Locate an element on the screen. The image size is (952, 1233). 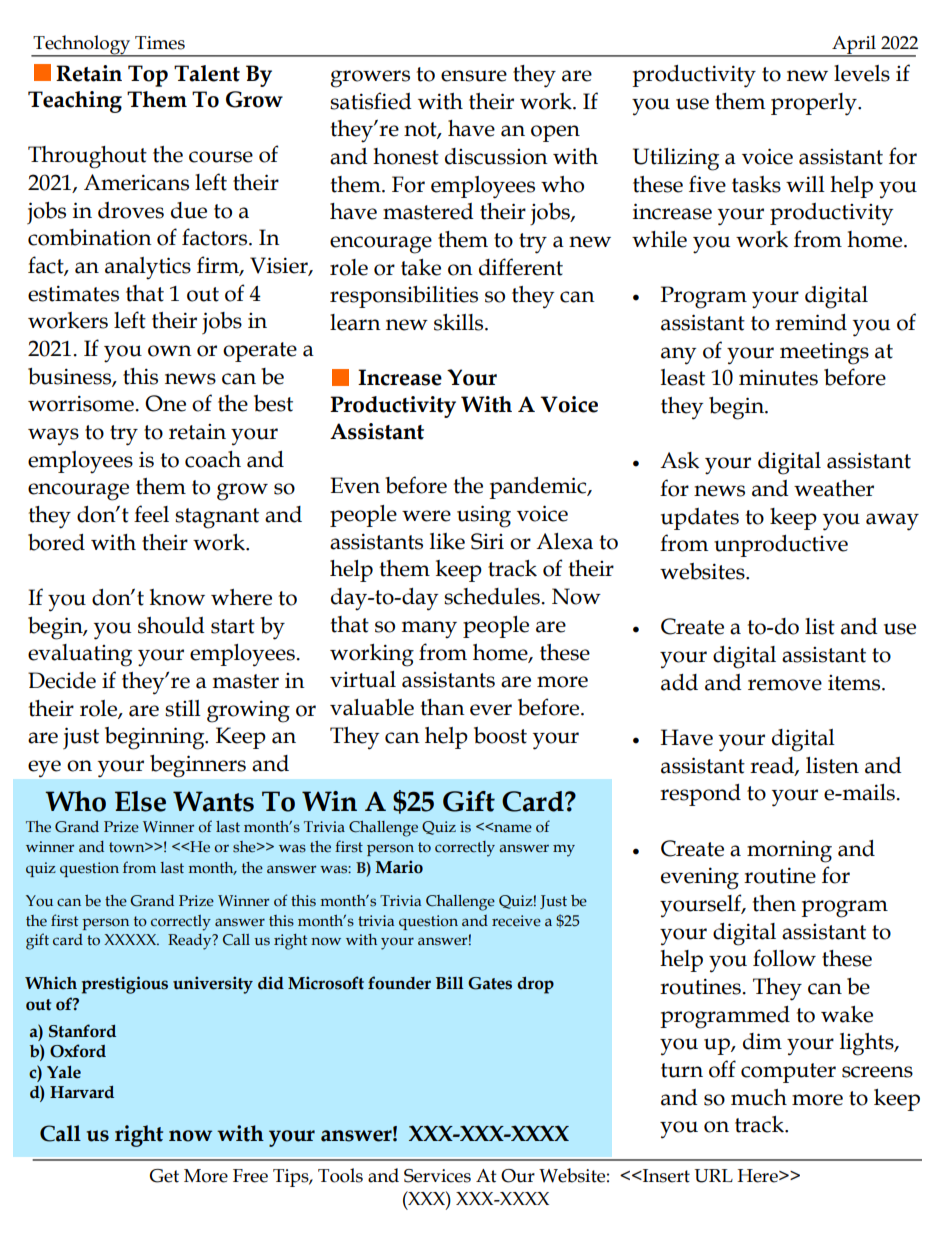
remind is located at coordinates (811, 322).
